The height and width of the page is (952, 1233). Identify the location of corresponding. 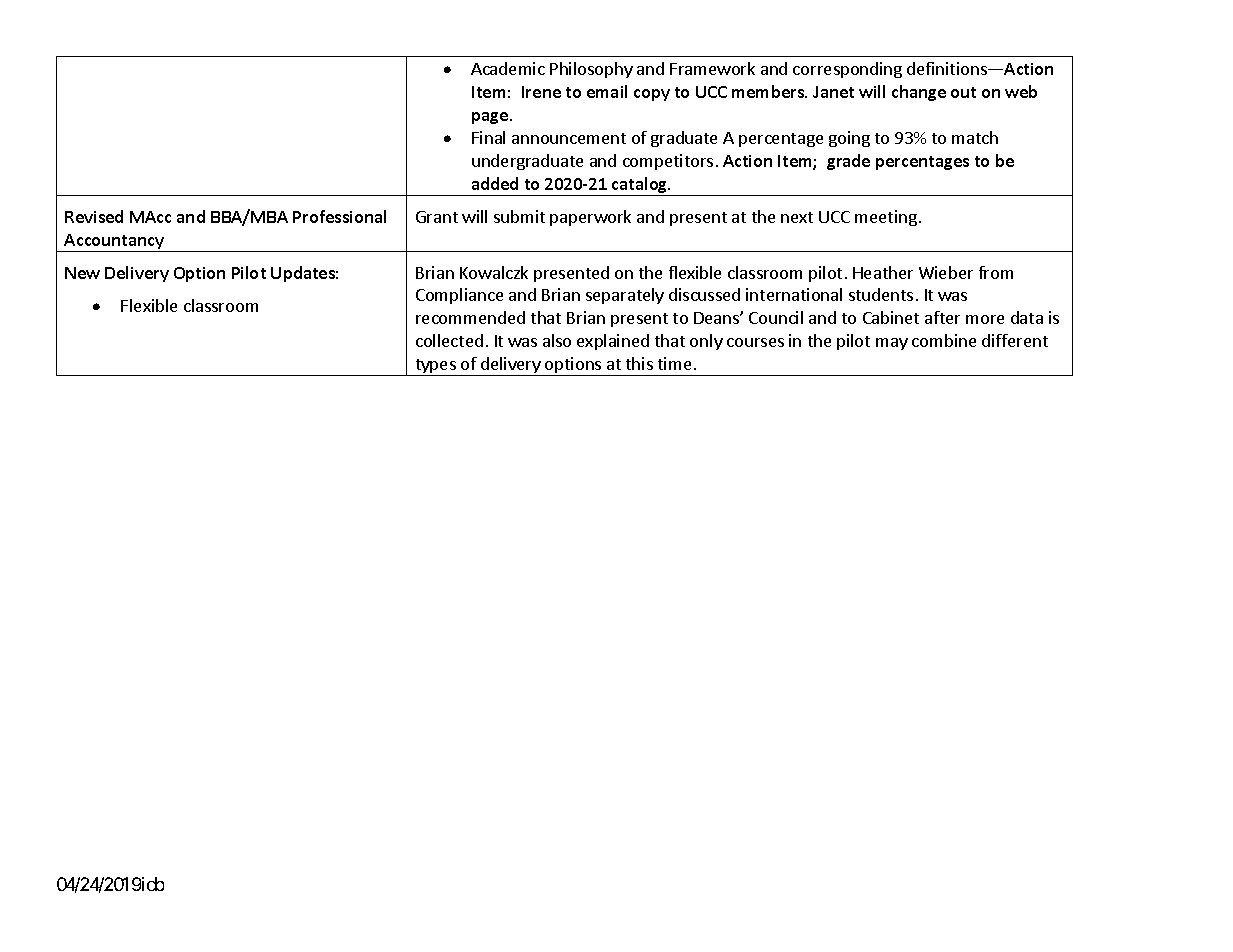
(847, 70).
